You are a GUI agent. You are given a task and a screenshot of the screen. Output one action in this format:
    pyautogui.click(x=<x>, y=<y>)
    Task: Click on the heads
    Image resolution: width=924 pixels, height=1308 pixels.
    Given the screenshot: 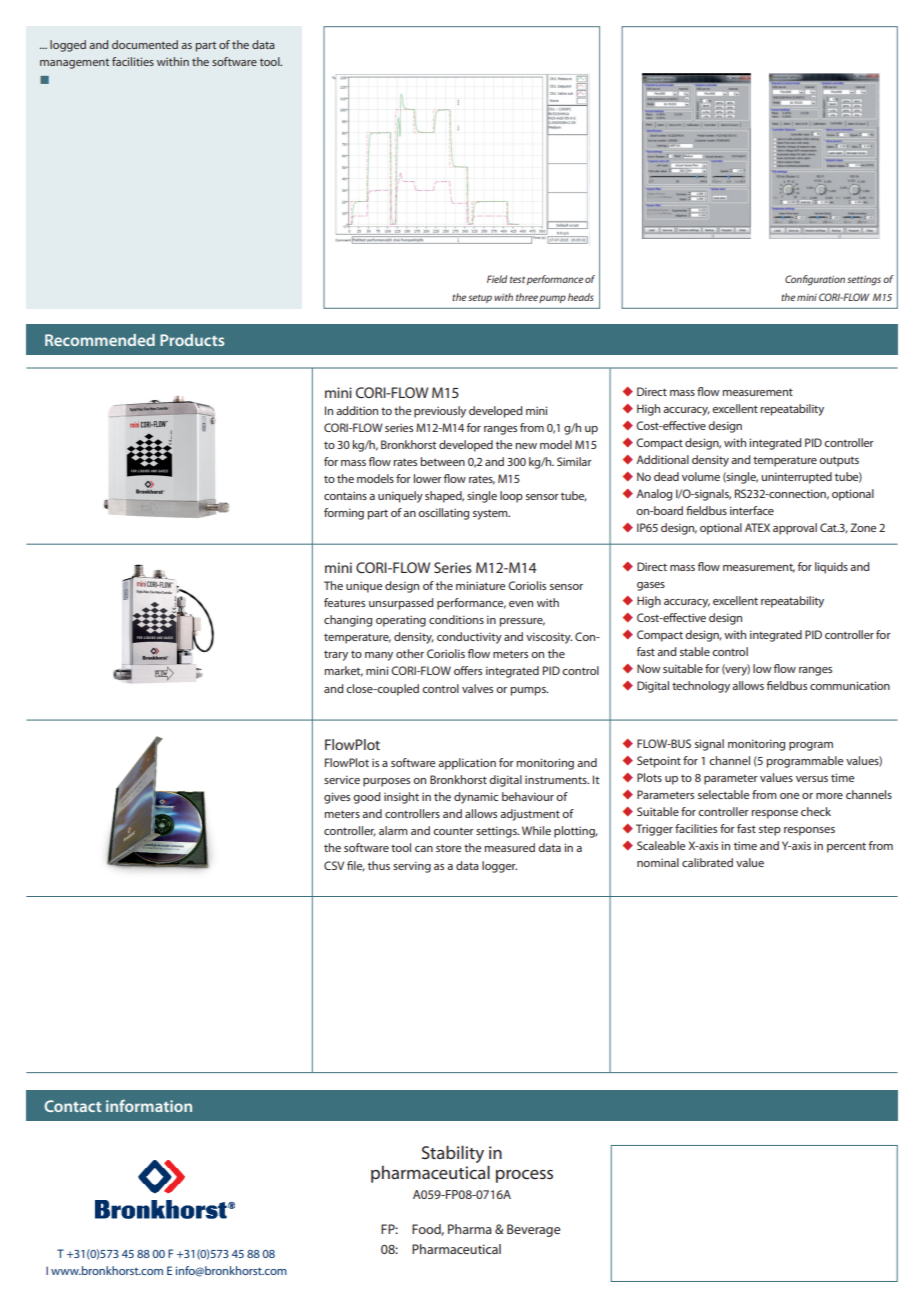 What is the action you would take?
    pyautogui.click(x=580, y=297)
